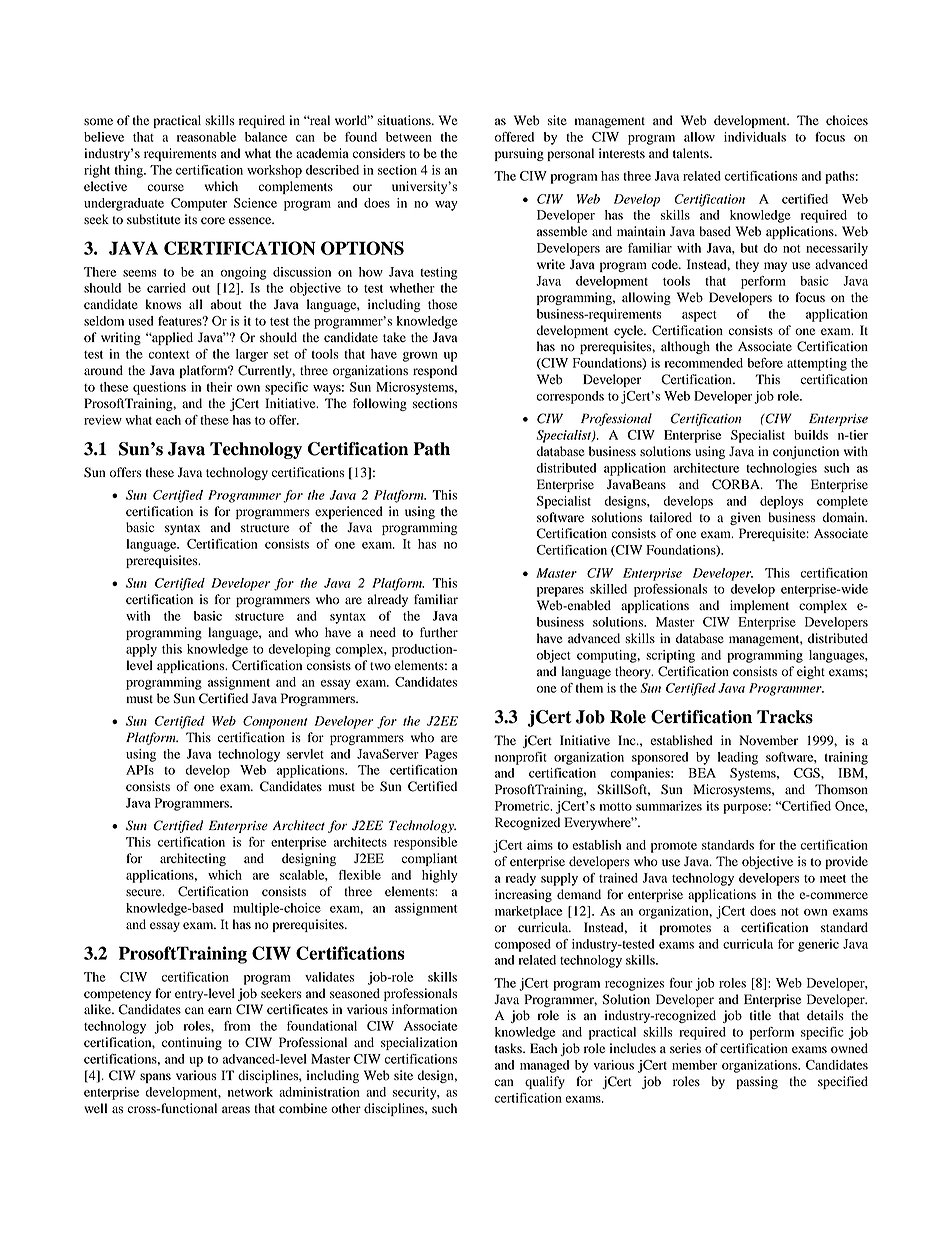 The image size is (952, 1233). Describe the element at coordinates (155, 1078) in the page. I see `spans` at that location.
